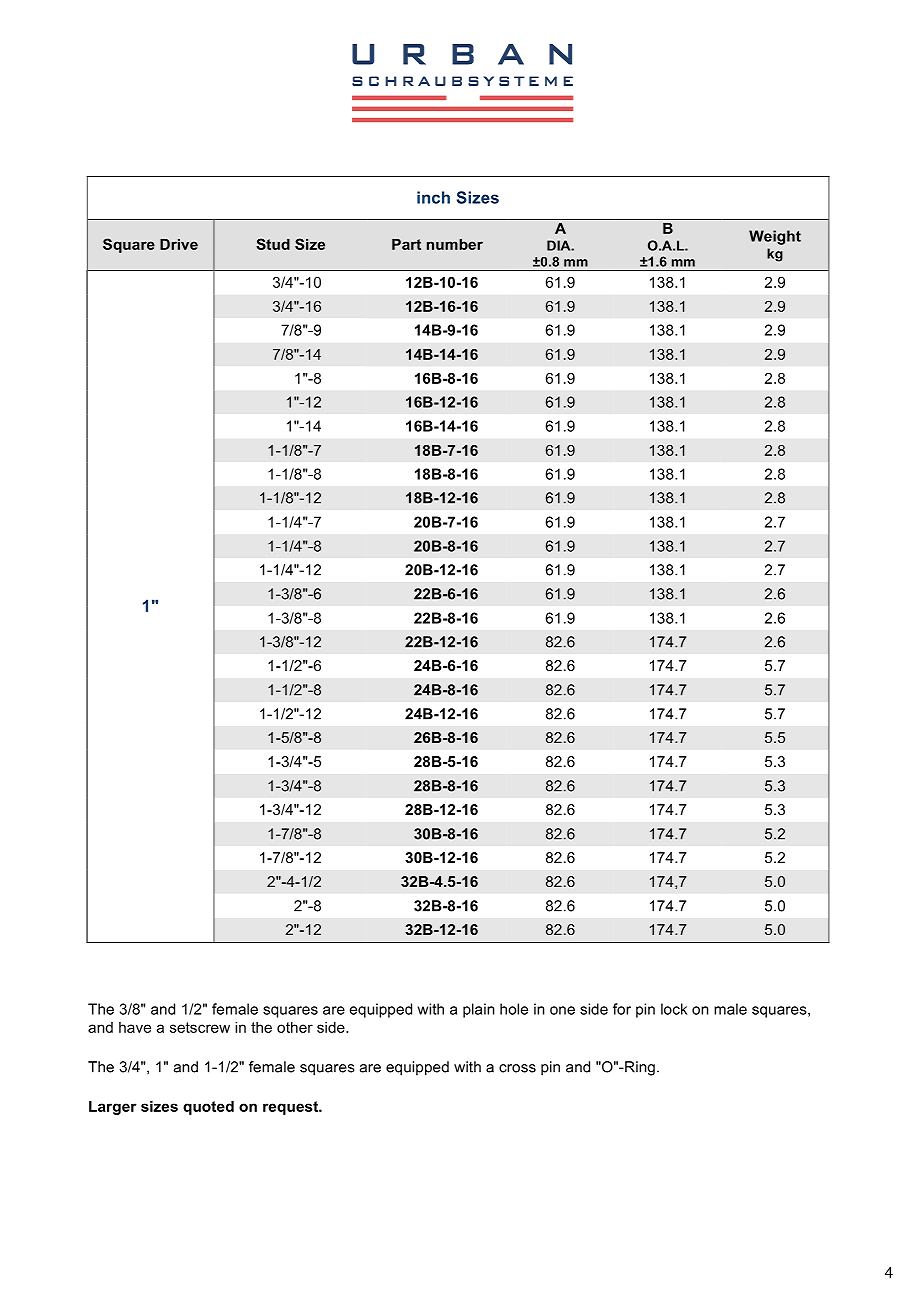 This page has height=1308, width=924. Describe the element at coordinates (479, 1010) in the page. I see `plain` at that location.
